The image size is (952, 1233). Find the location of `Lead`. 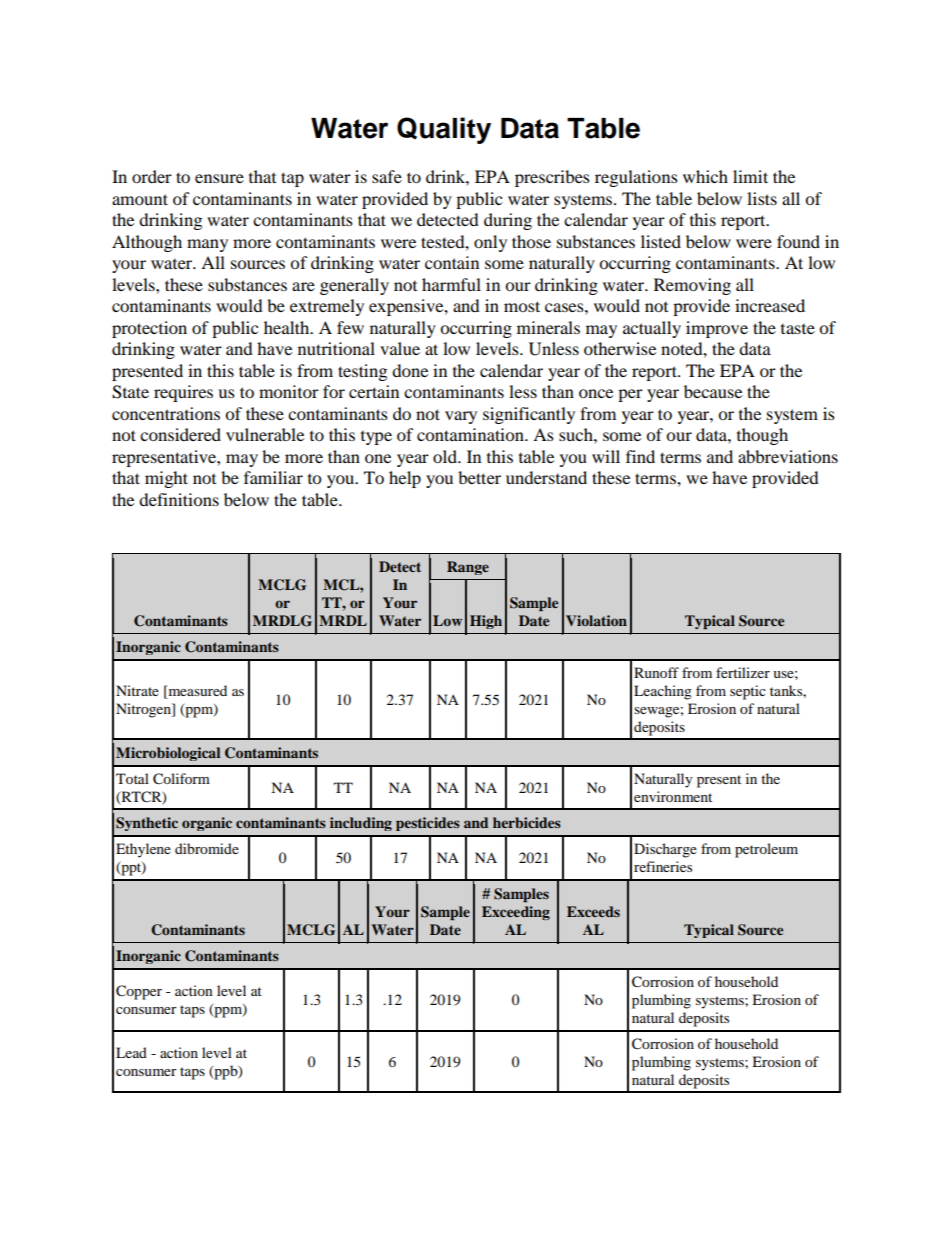

Lead is located at coordinates (131, 1052).
